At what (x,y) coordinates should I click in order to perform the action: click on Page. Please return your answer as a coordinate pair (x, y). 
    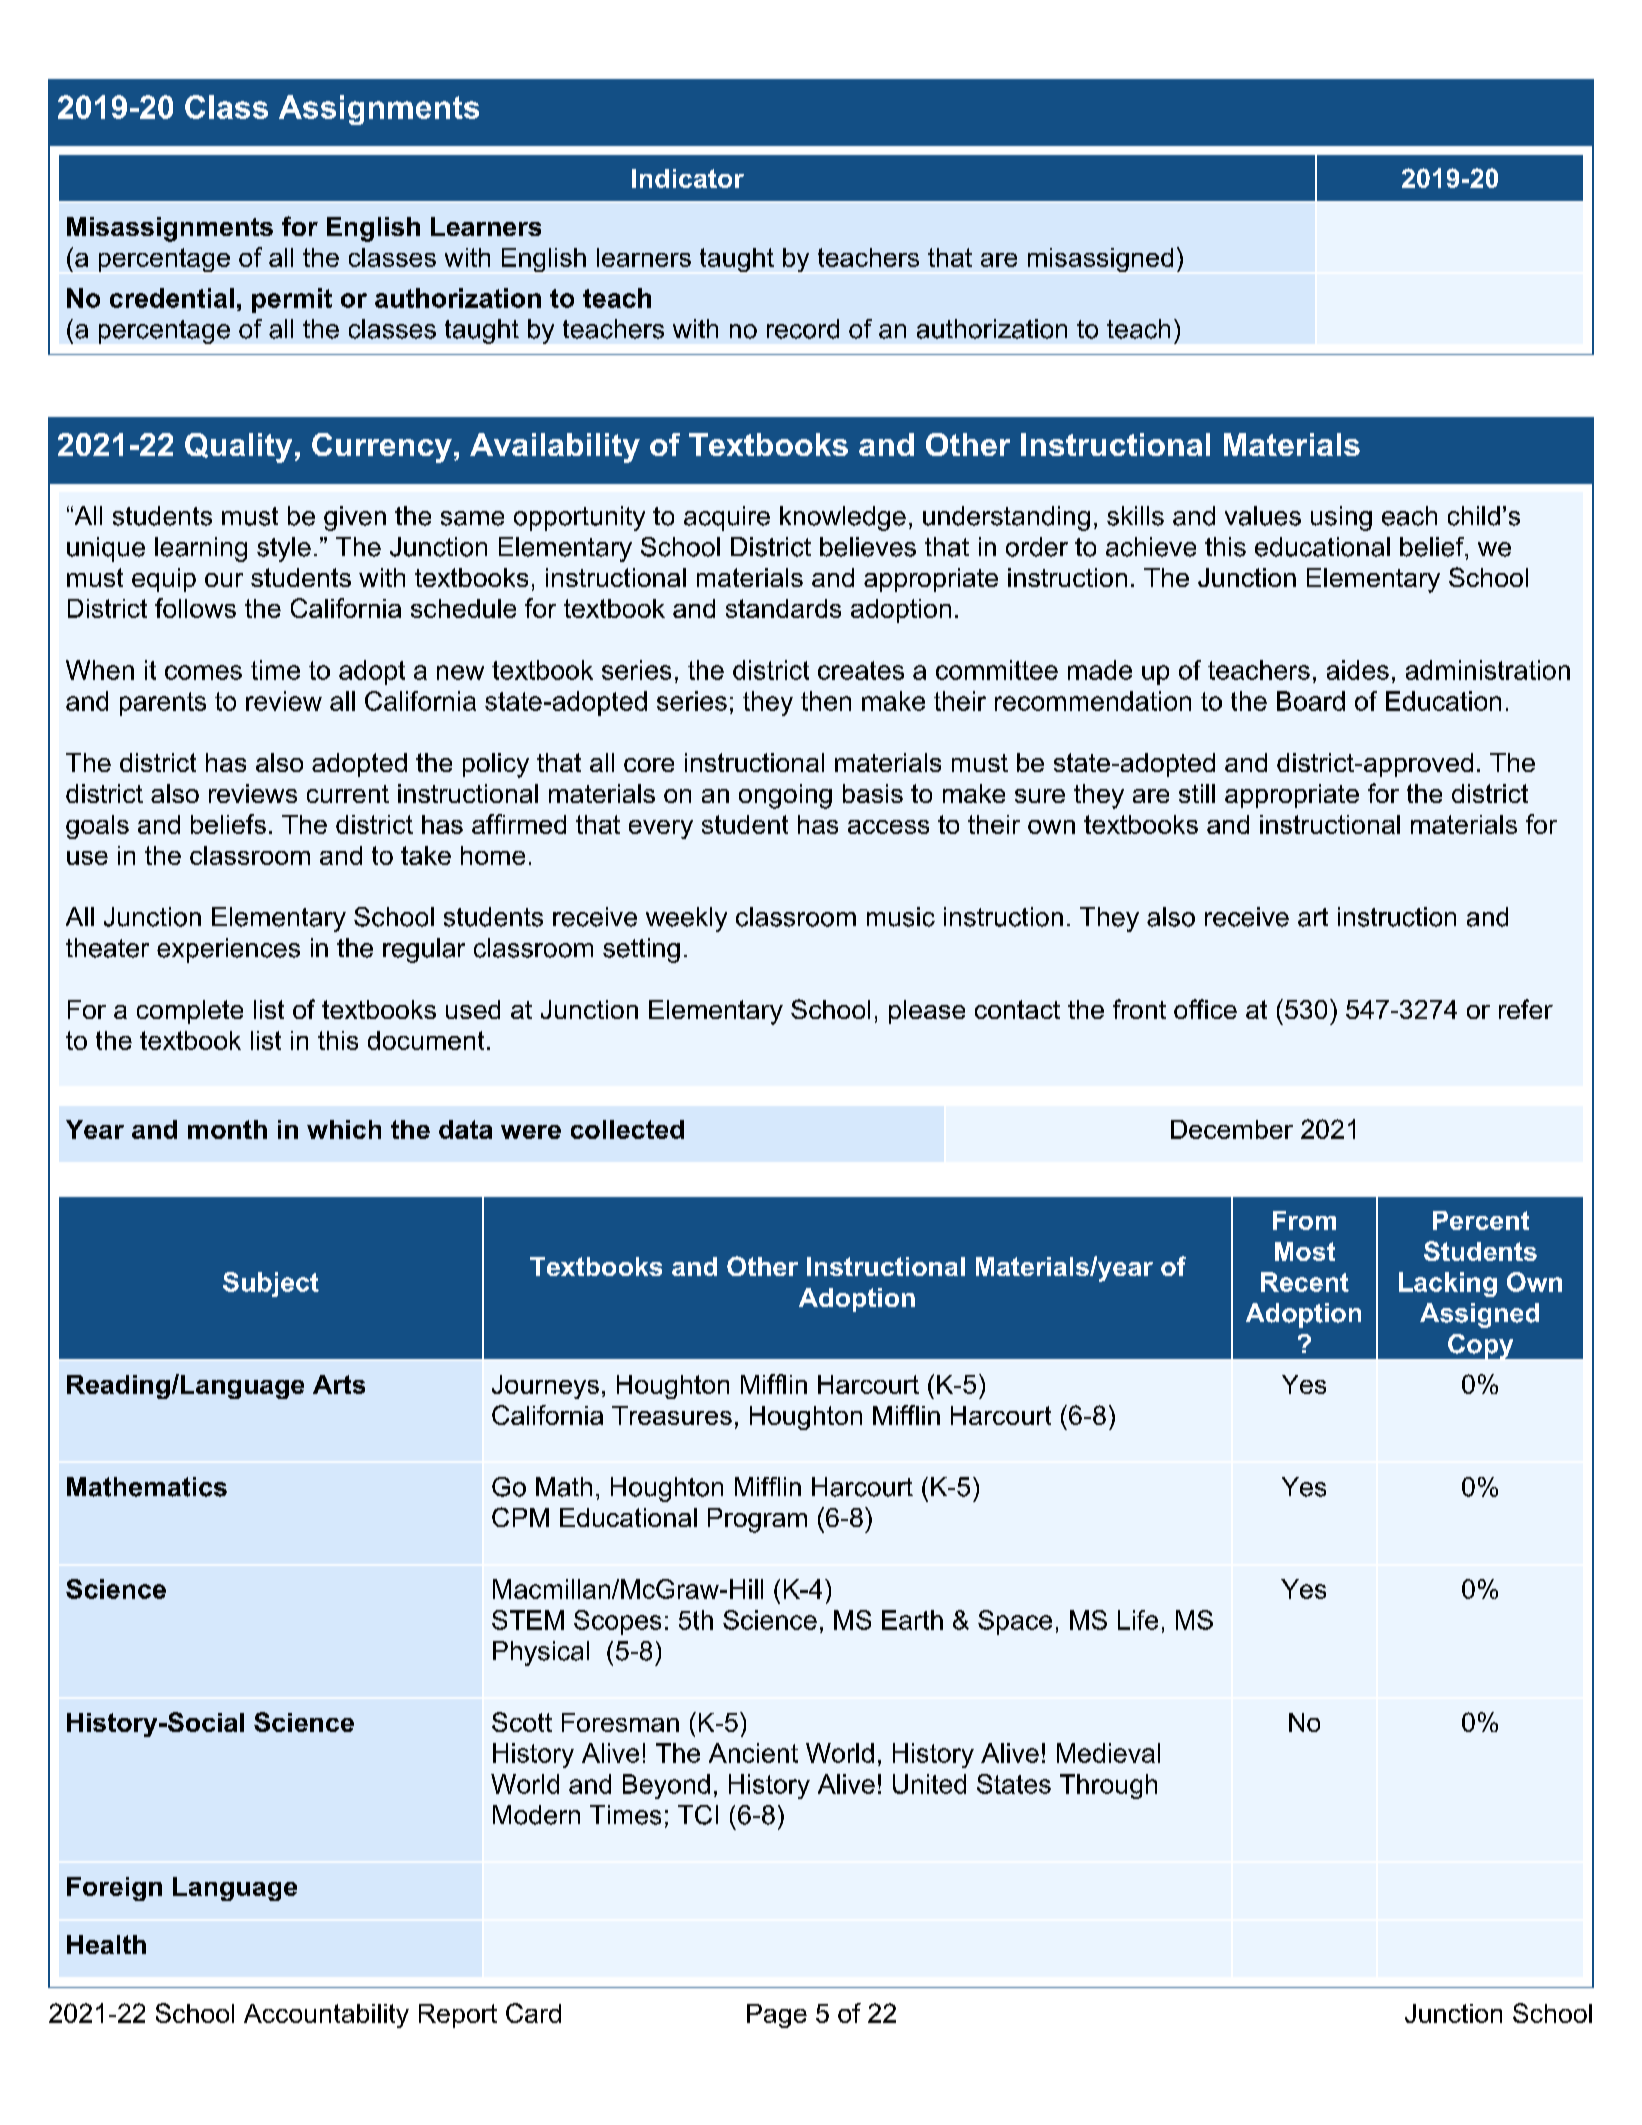
    Looking at the image, I should click on (777, 2016).
